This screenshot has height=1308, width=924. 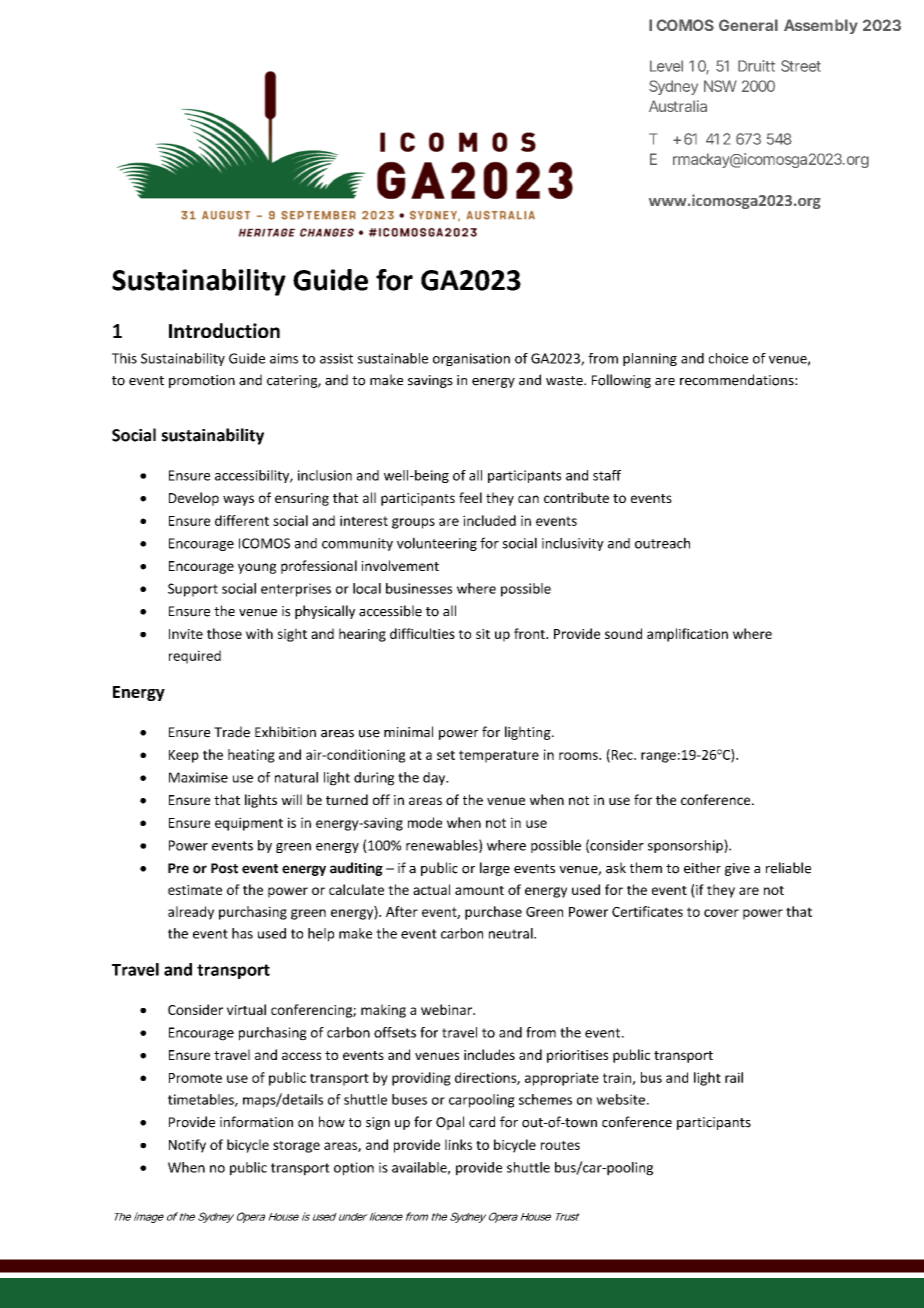 I want to click on give, so click(x=737, y=869).
